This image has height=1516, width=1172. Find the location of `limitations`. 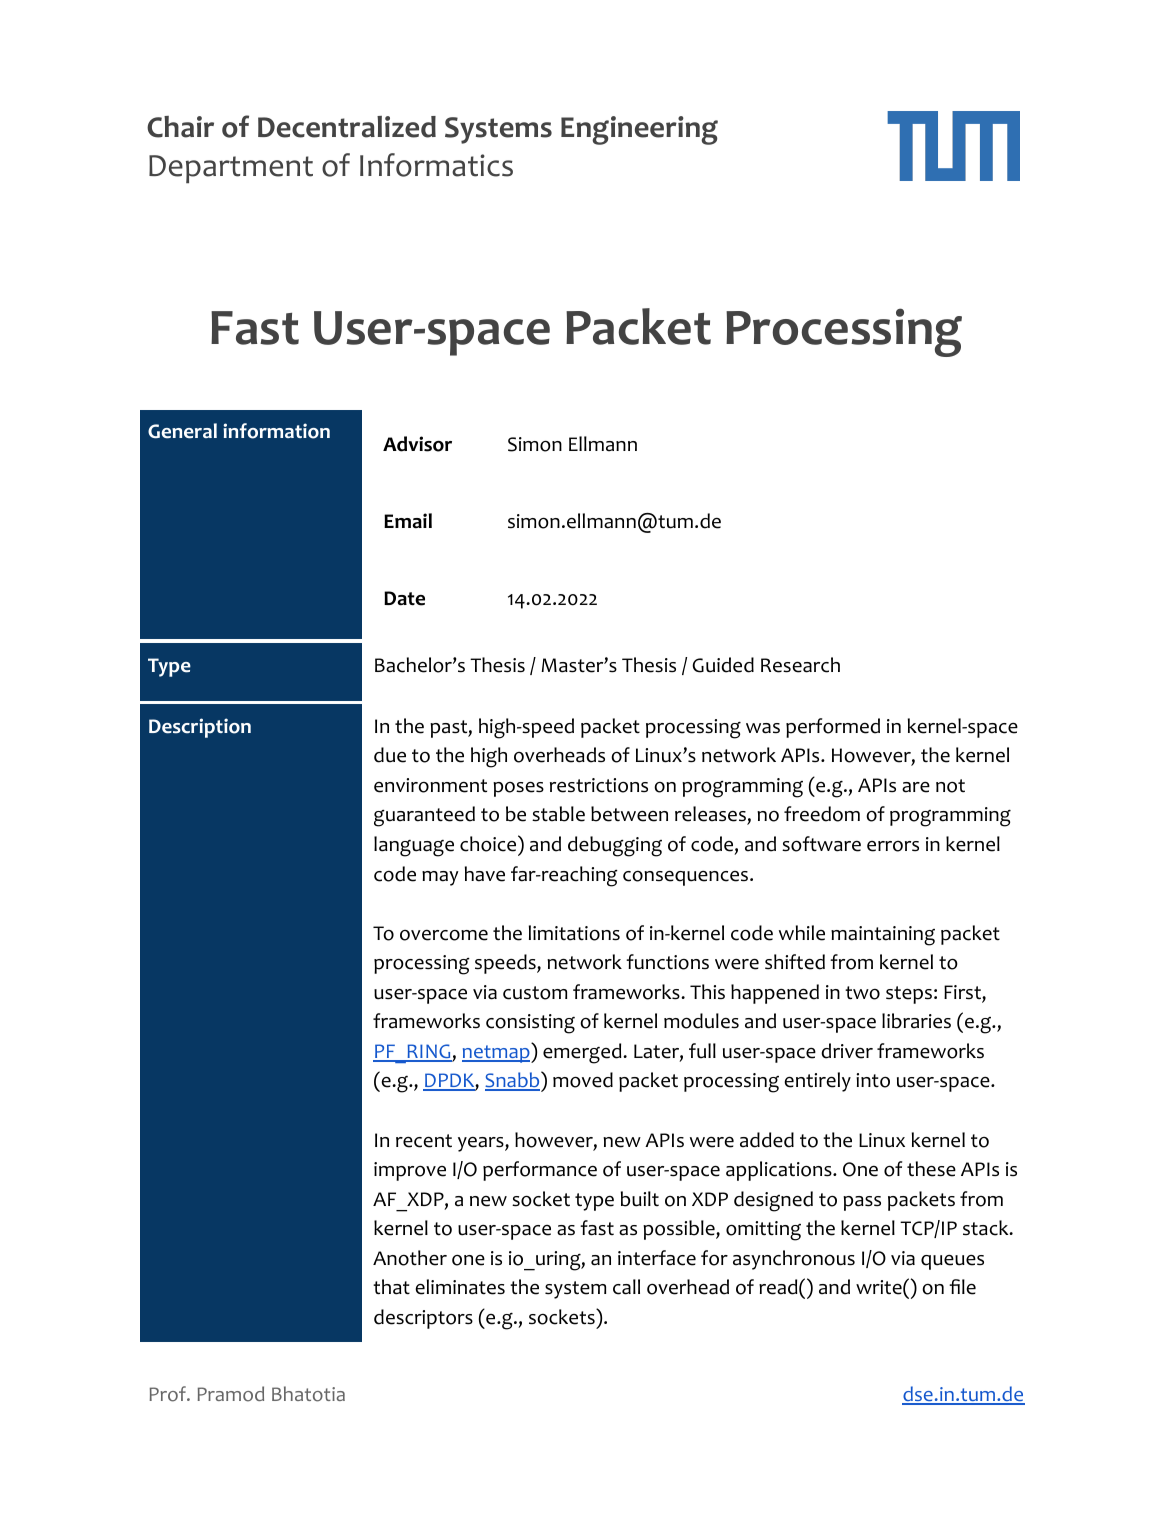

limitations is located at coordinates (574, 933).
